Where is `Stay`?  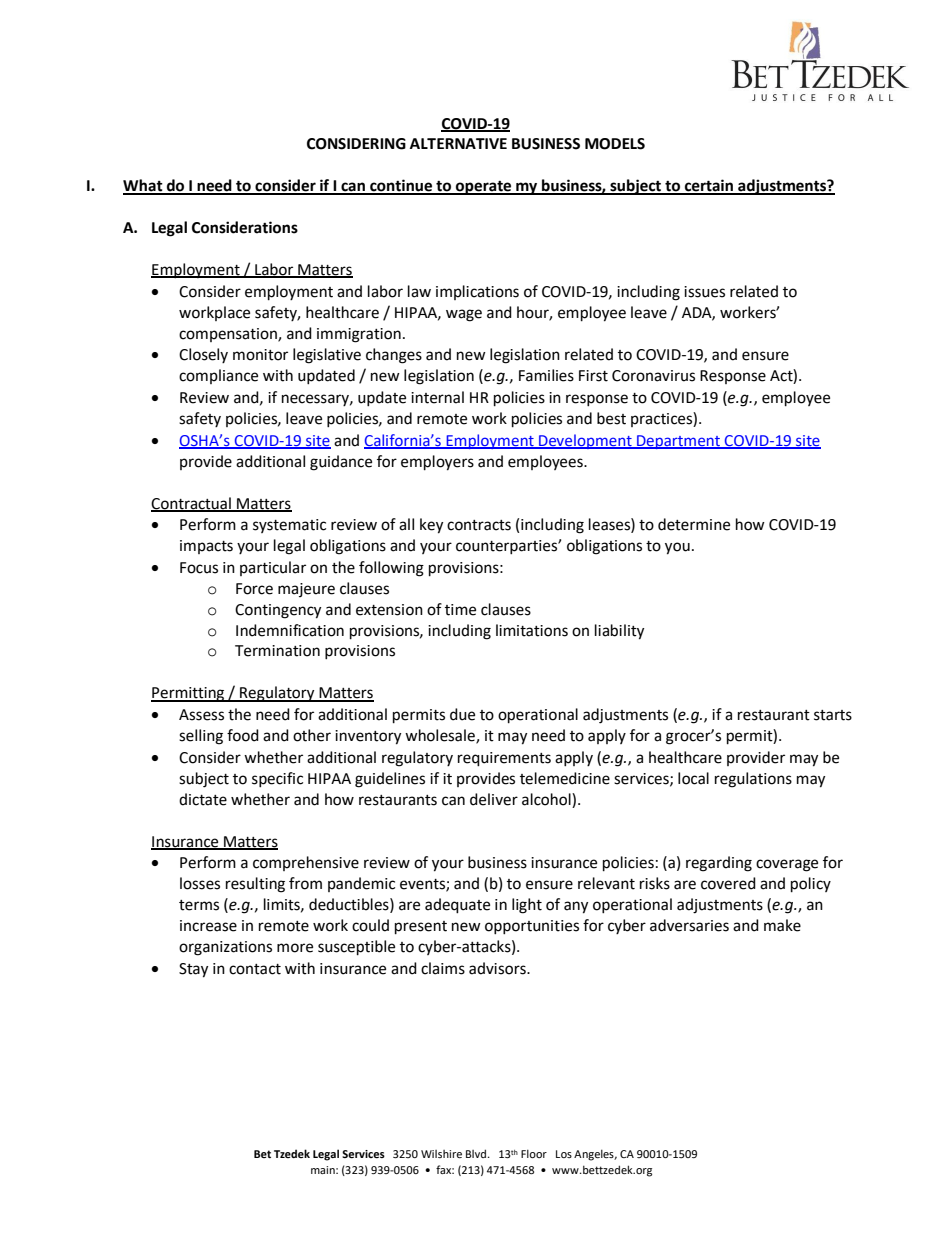
Stay is located at coordinates (193, 970).
